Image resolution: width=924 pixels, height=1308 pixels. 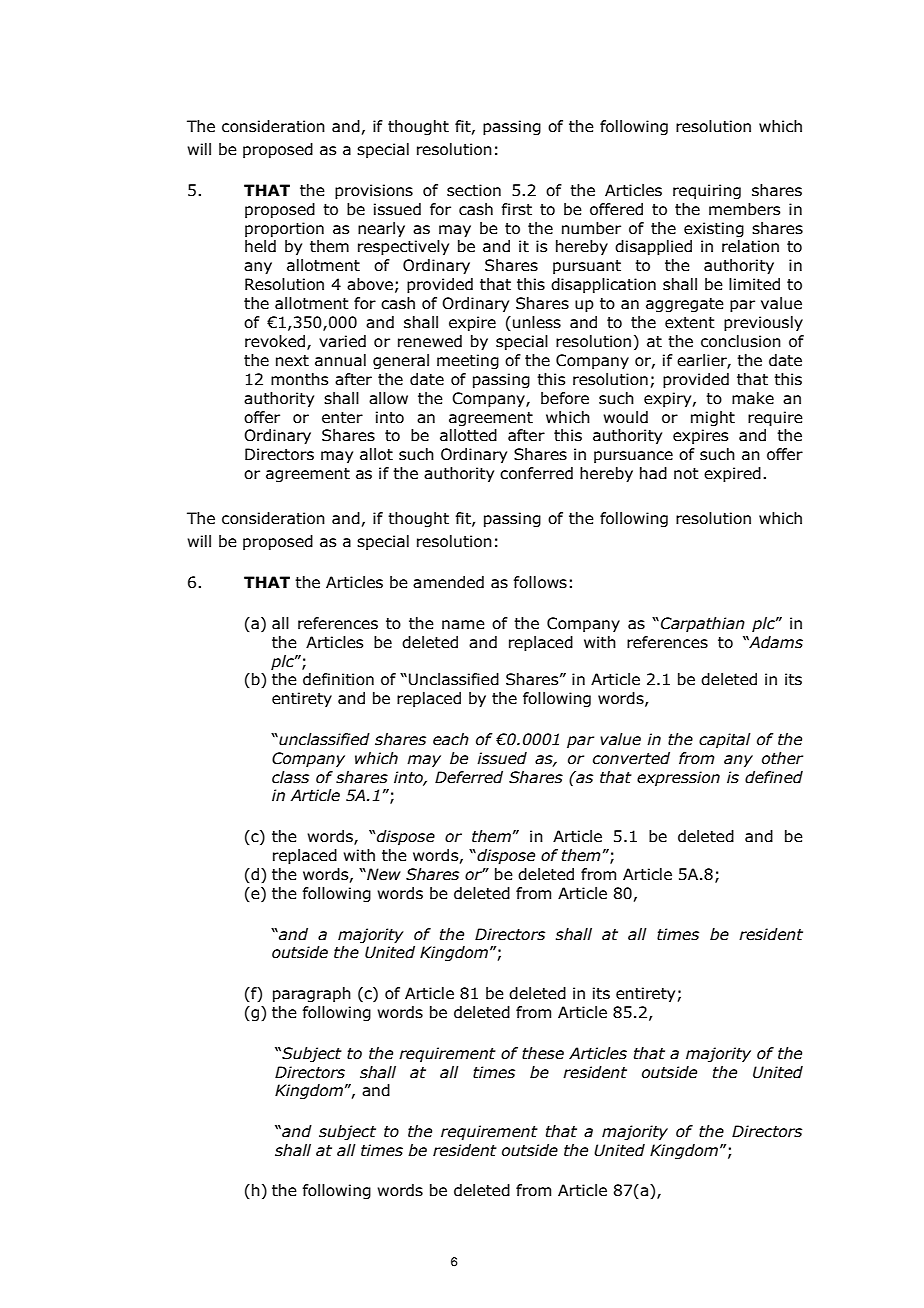 What do you see at coordinates (686, 474) in the screenshot?
I see `not` at bounding box center [686, 474].
